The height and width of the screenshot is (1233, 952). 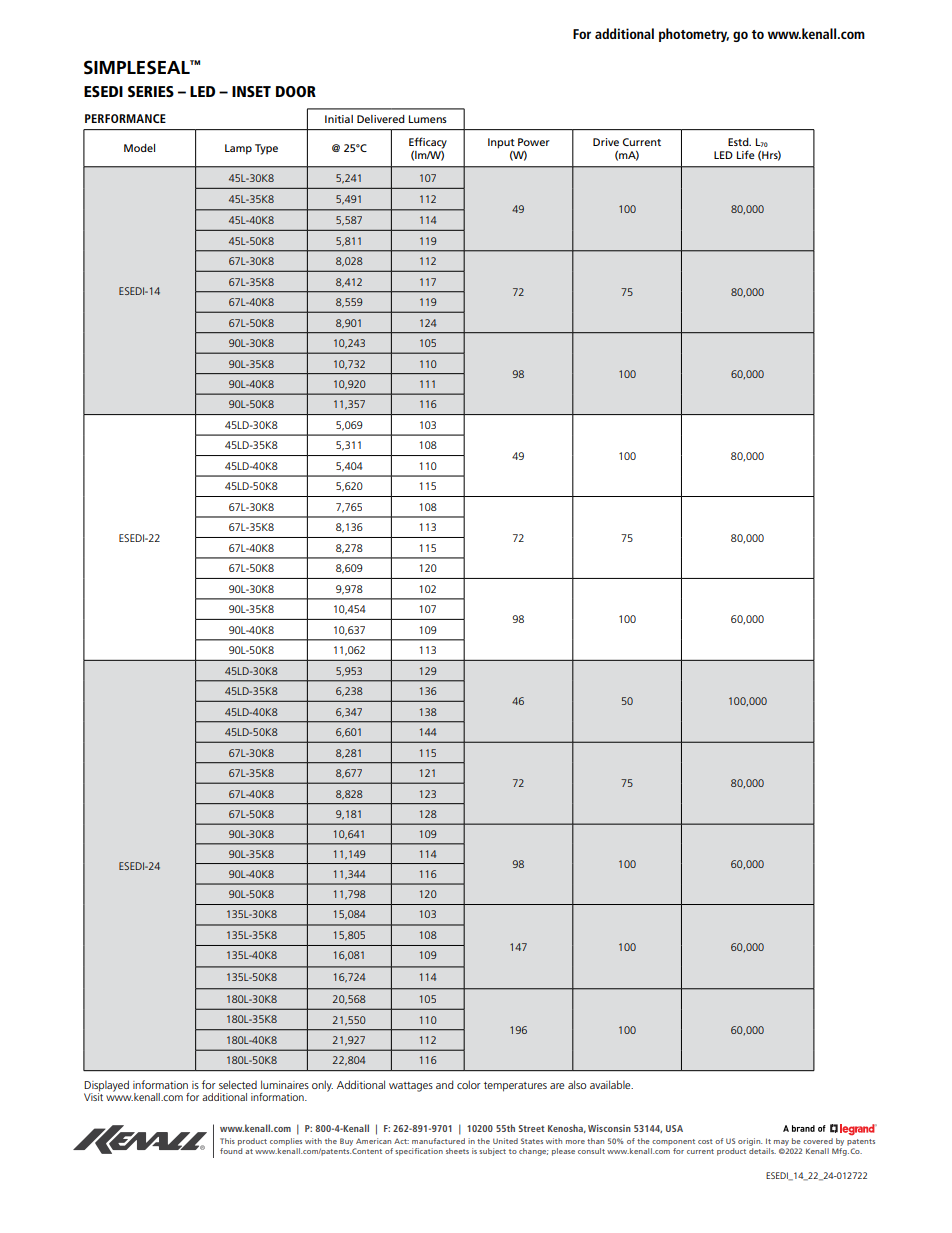 I want to click on This, so click(x=227, y=1141).
